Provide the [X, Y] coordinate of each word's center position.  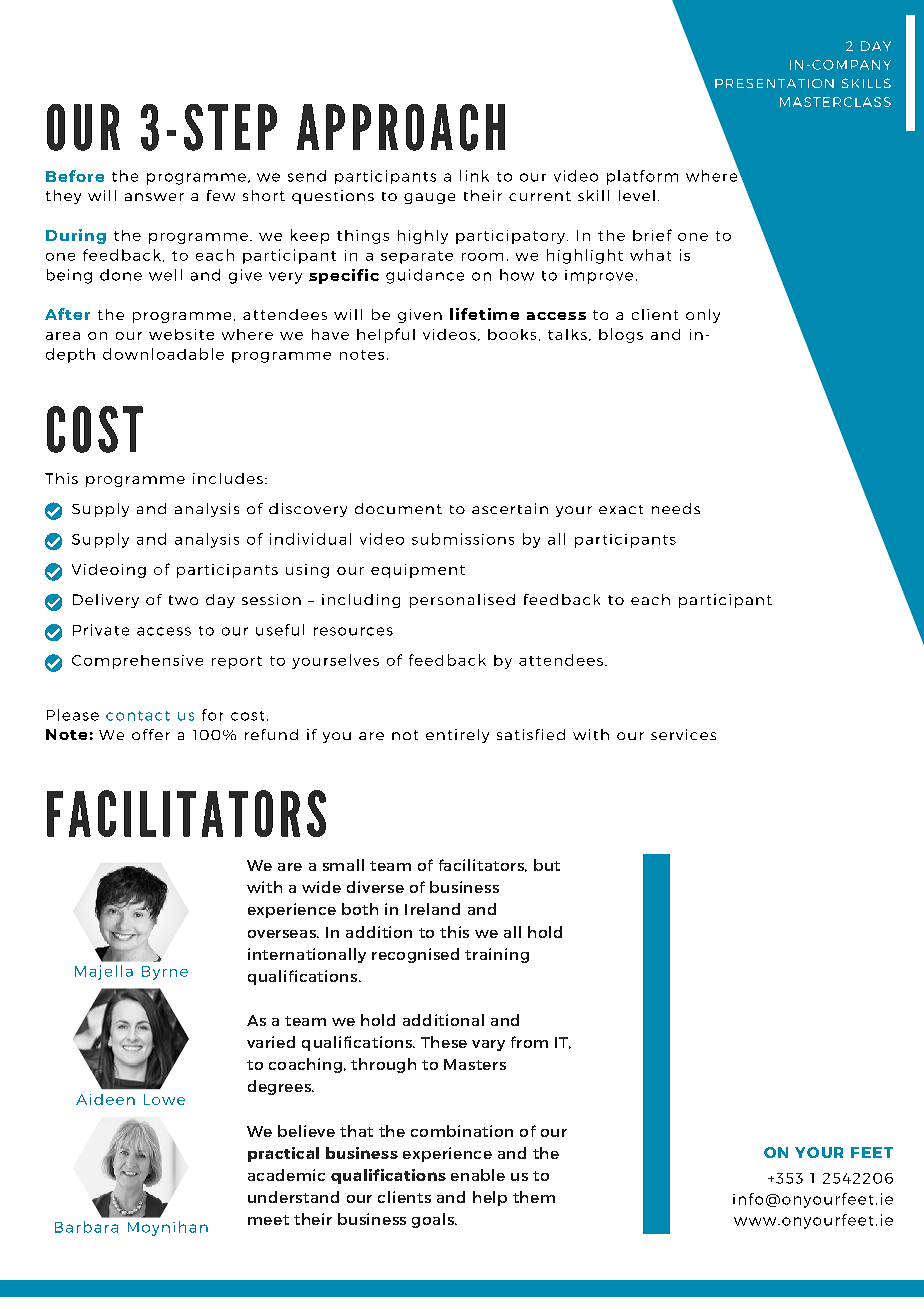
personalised [462, 601]
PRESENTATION [774, 83]
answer [154, 197]
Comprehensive [137, 662]
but [547, 865]
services [683, 734]
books [512, 334]
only [703, 316]
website [181, 334]
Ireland [432, 909]
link [474, 176]
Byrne [165, 973]
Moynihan [168, 1228]
